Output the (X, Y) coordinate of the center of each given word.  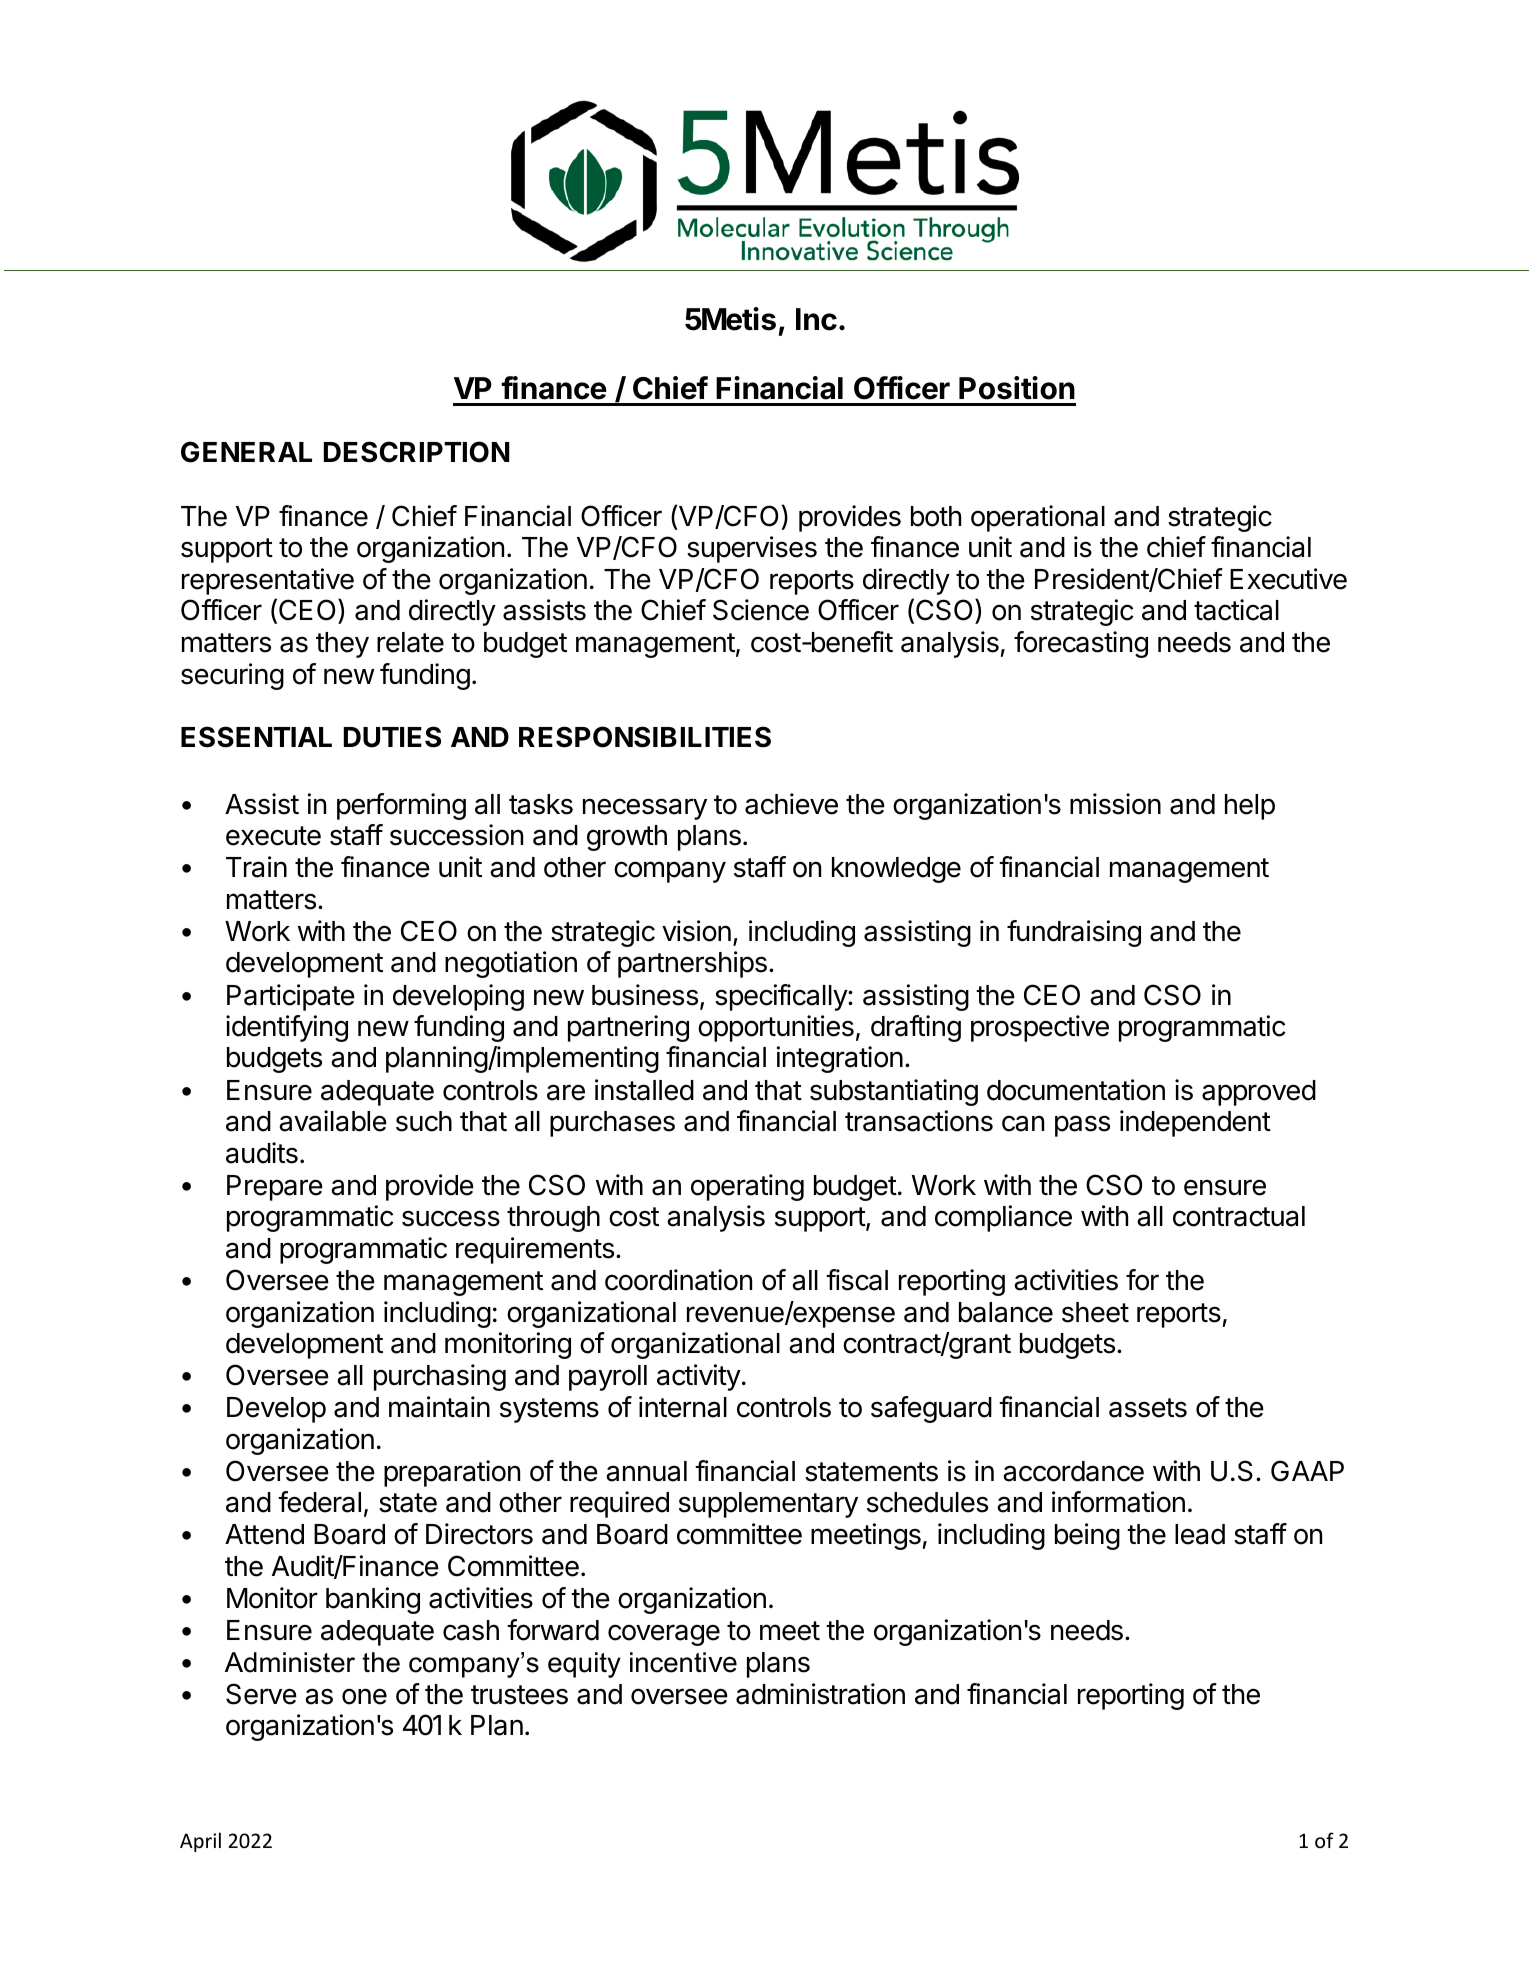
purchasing (440, 1377)
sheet (1095, 1312)
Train (256, 867)
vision (696, 931)
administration (820, 1694)
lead (1200, 1534)
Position (1017, 388)
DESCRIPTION (417, 452)
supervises (752, 549)
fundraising (1074, 933)
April (200, 1842)
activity (699, 1377)
